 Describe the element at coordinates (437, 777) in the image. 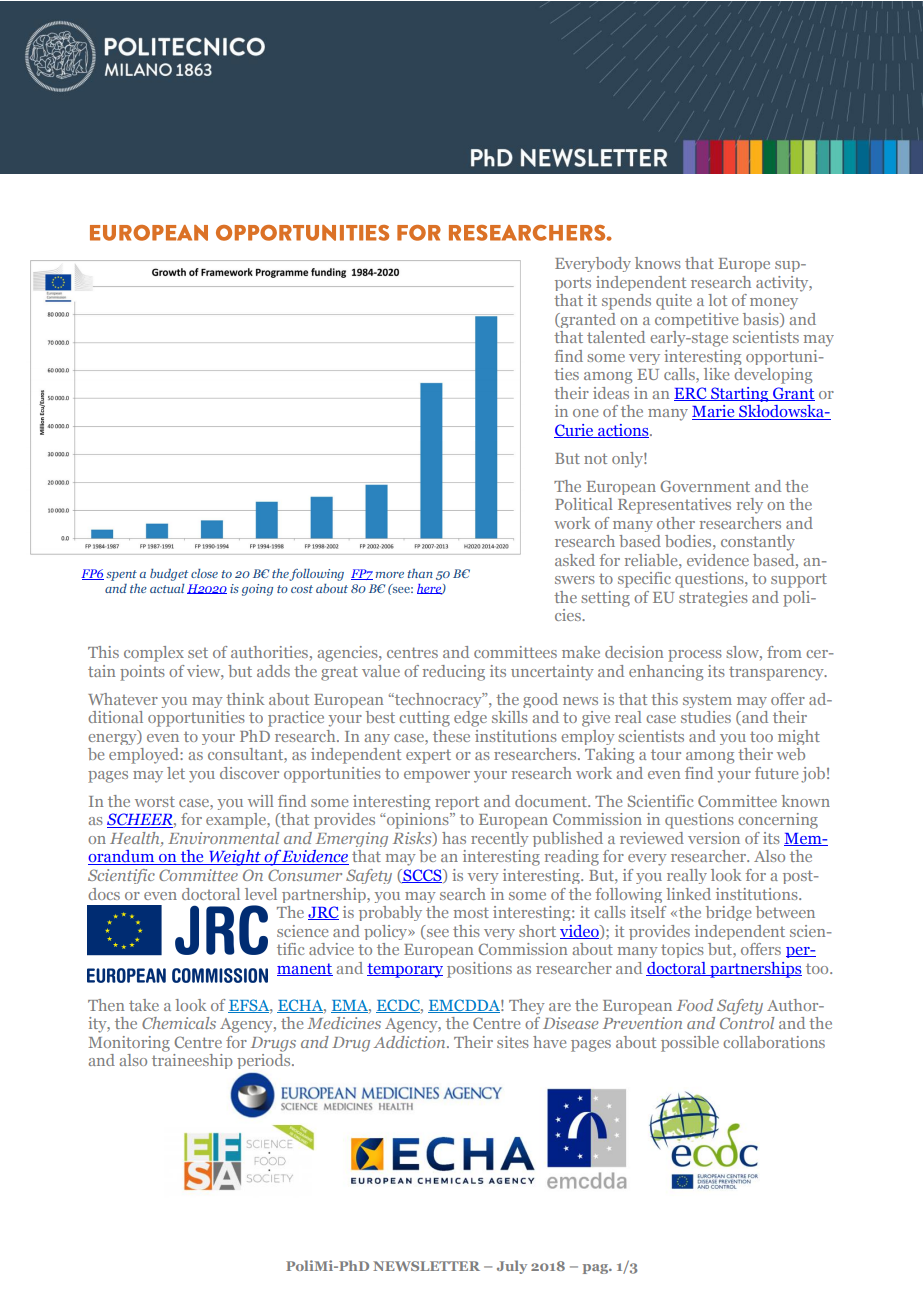

I see `empower` at that location.
